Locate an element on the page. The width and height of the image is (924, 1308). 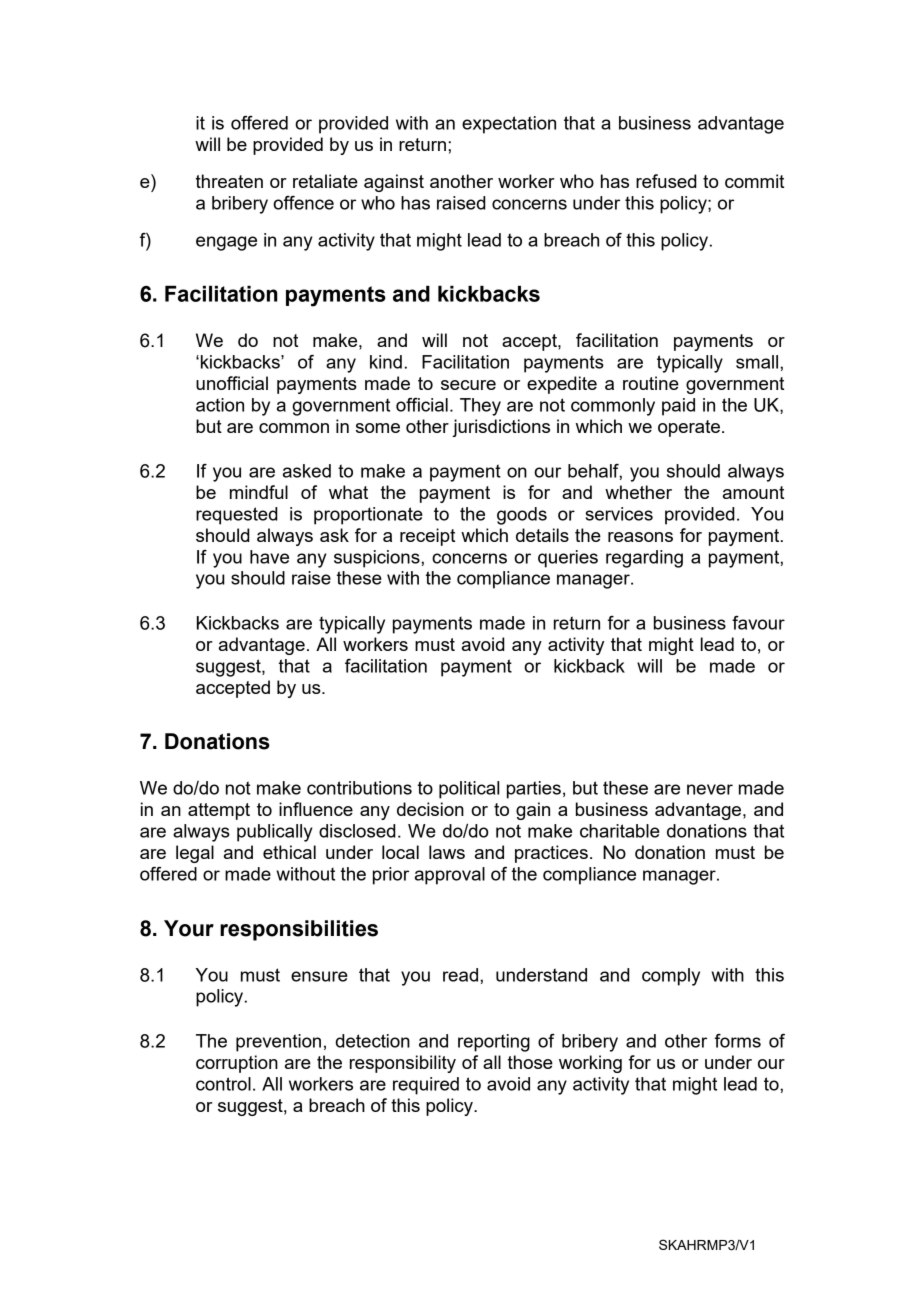
laws is located at coordinates (447, 852).
